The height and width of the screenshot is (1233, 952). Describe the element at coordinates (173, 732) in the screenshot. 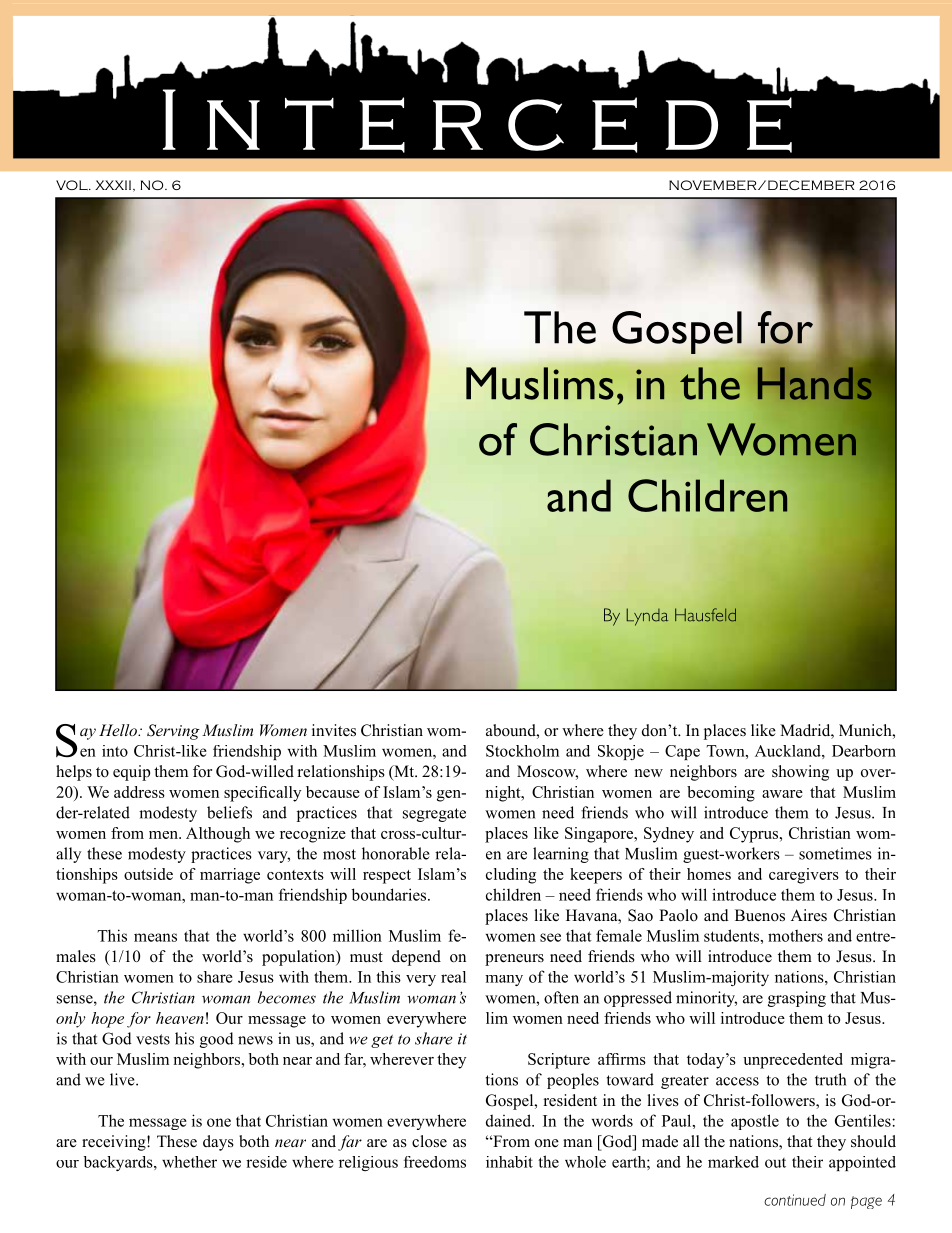

I see `Serving` at that location.
